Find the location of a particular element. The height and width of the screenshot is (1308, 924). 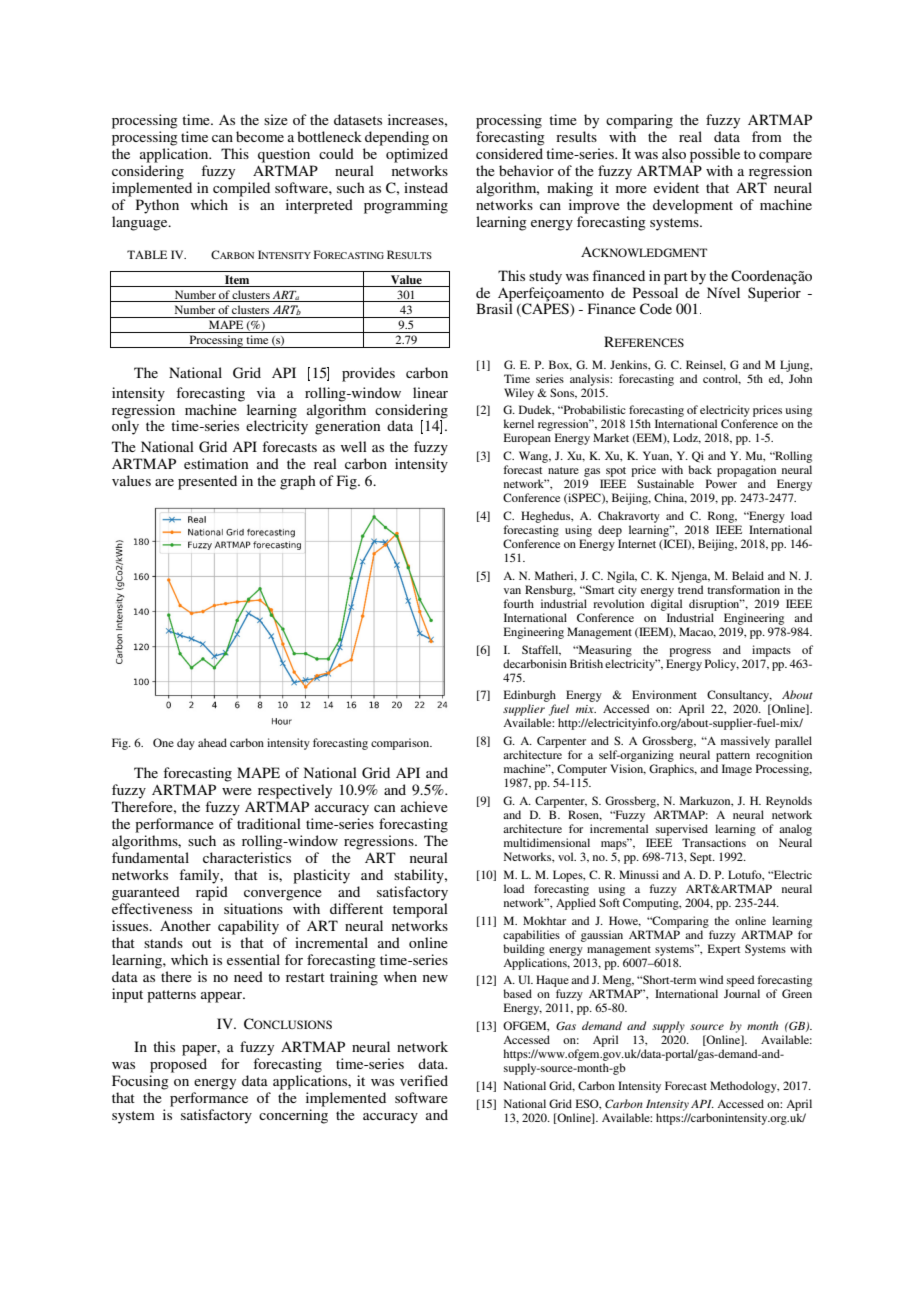

European is located at coordinates (527, 439).
